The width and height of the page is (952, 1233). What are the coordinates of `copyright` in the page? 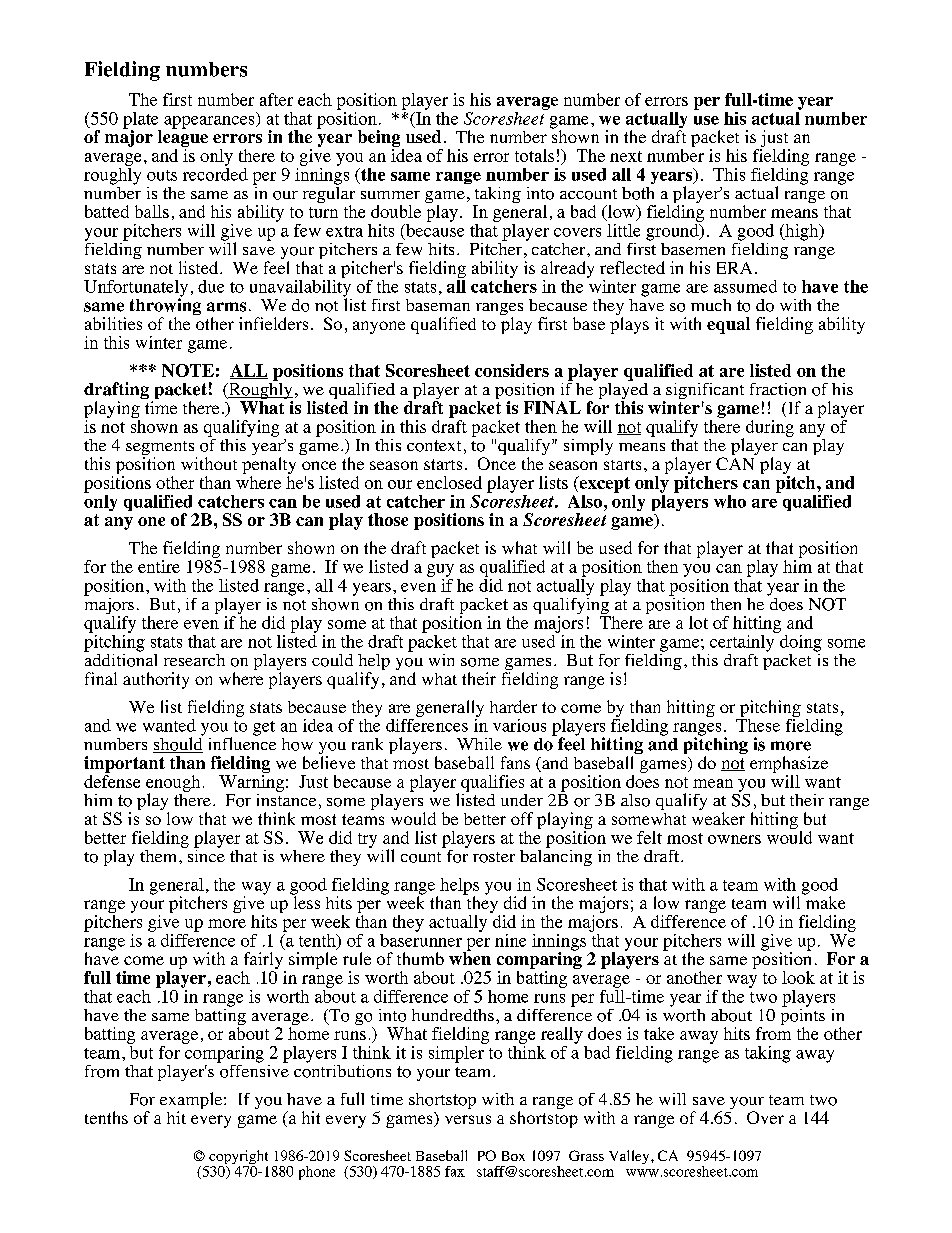 It's located at (237, 1158).
